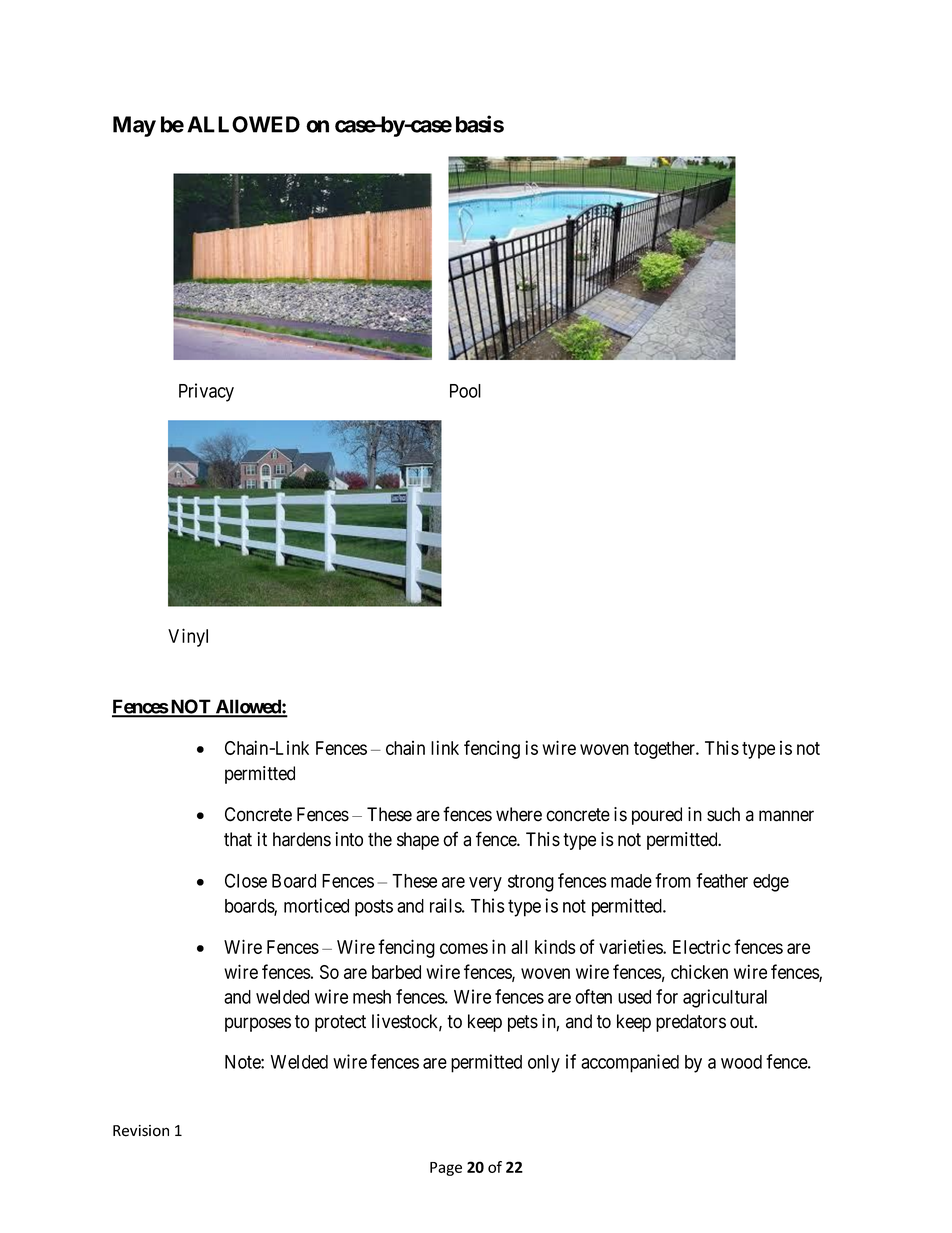 The height and width of the screenshot is (1233, 952). What do you see at coordinates (188, 637) in the screenshot?
I see `Vinyl` at bounding box center [188, 637].
